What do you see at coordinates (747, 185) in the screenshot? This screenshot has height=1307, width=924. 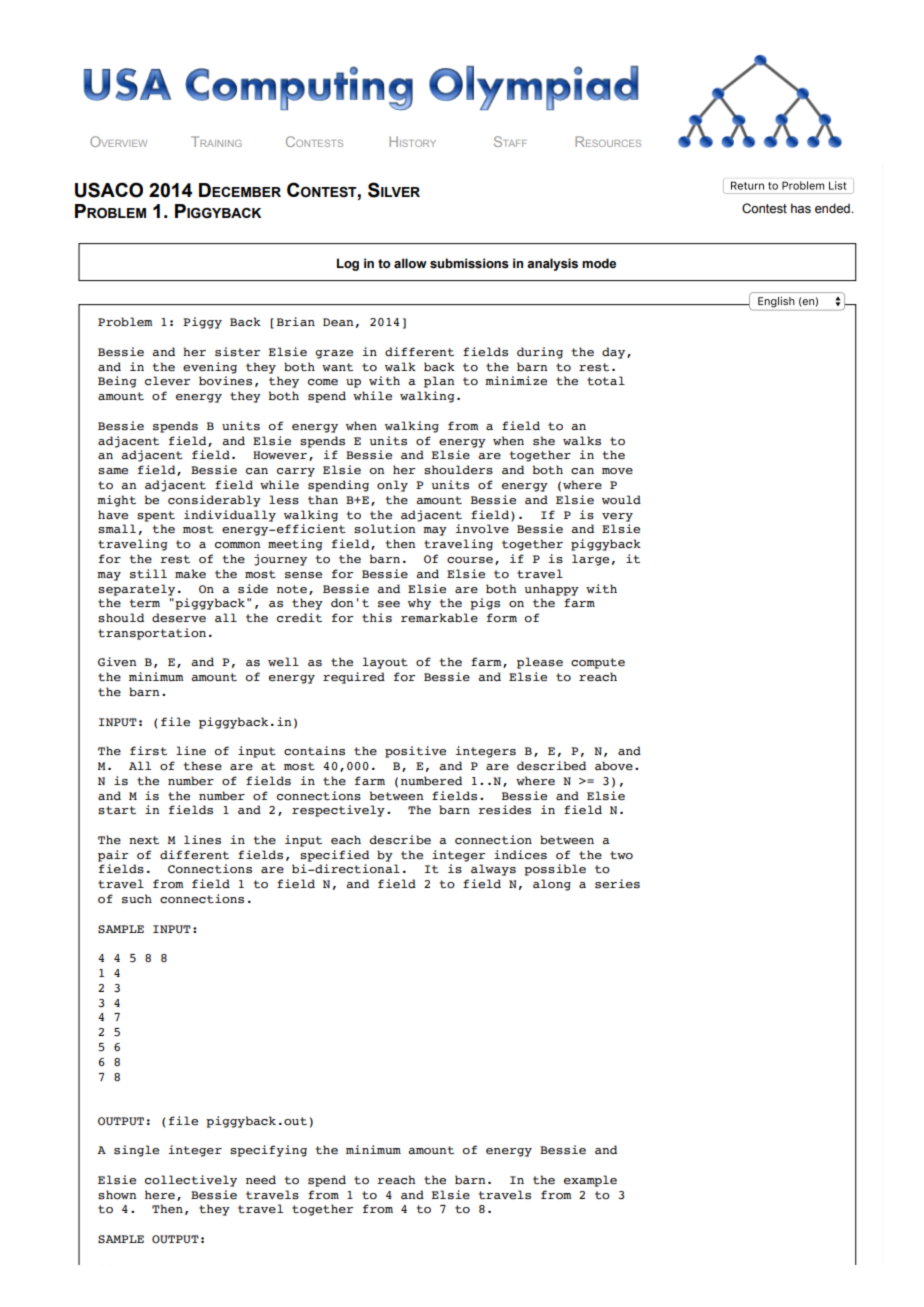 I see `Return` at bounding box center [747, 185].
